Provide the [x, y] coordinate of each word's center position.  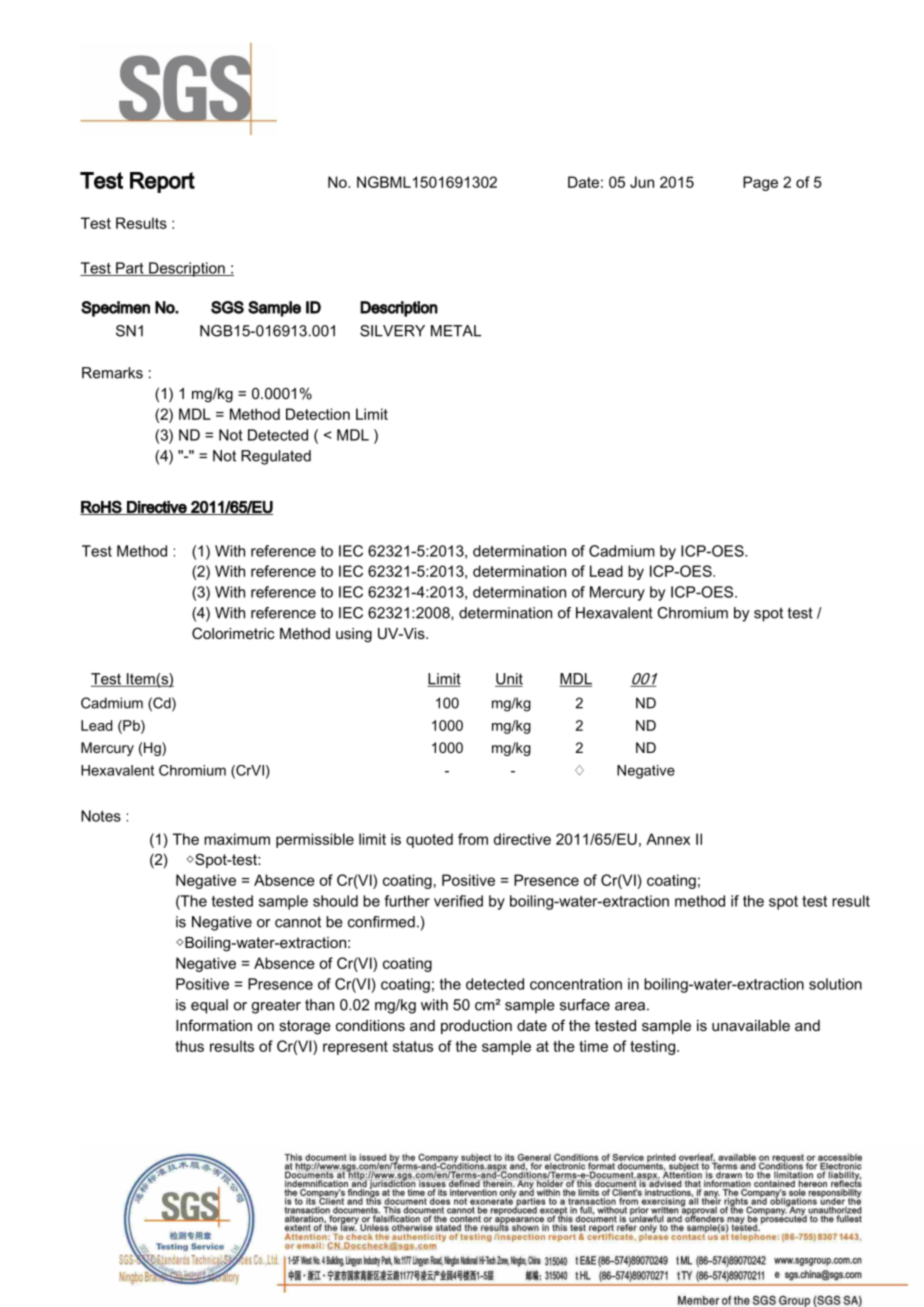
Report [162, 182]
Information [214, 1025]
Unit [509, 680]
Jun [642, 182]
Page [760, 183]
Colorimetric [233, 633]
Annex [668, 839]
